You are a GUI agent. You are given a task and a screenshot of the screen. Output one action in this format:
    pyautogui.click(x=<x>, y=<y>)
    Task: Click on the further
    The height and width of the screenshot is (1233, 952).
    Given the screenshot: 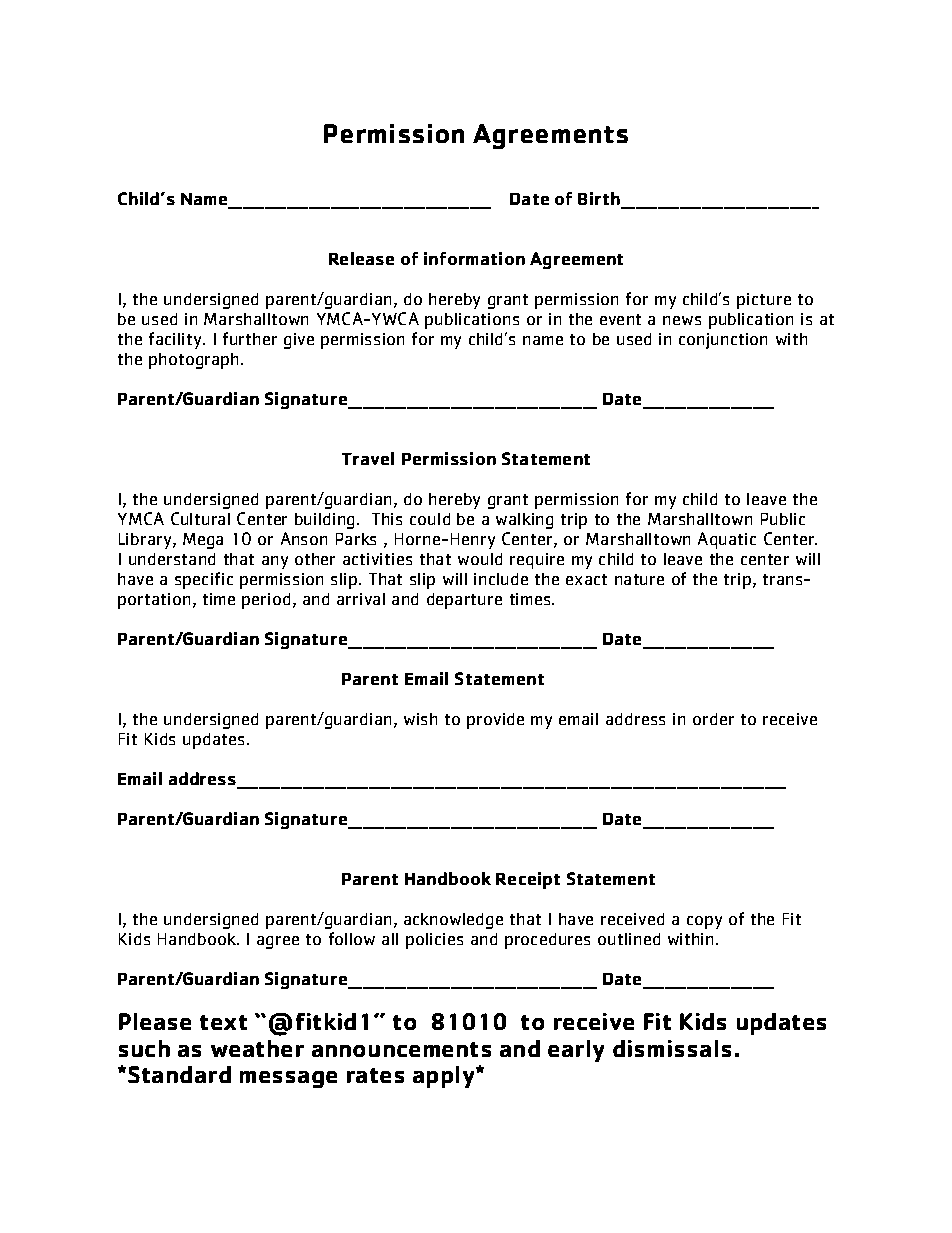 What is the action you would take?
    pyautogui.click(x=250, y=338)
